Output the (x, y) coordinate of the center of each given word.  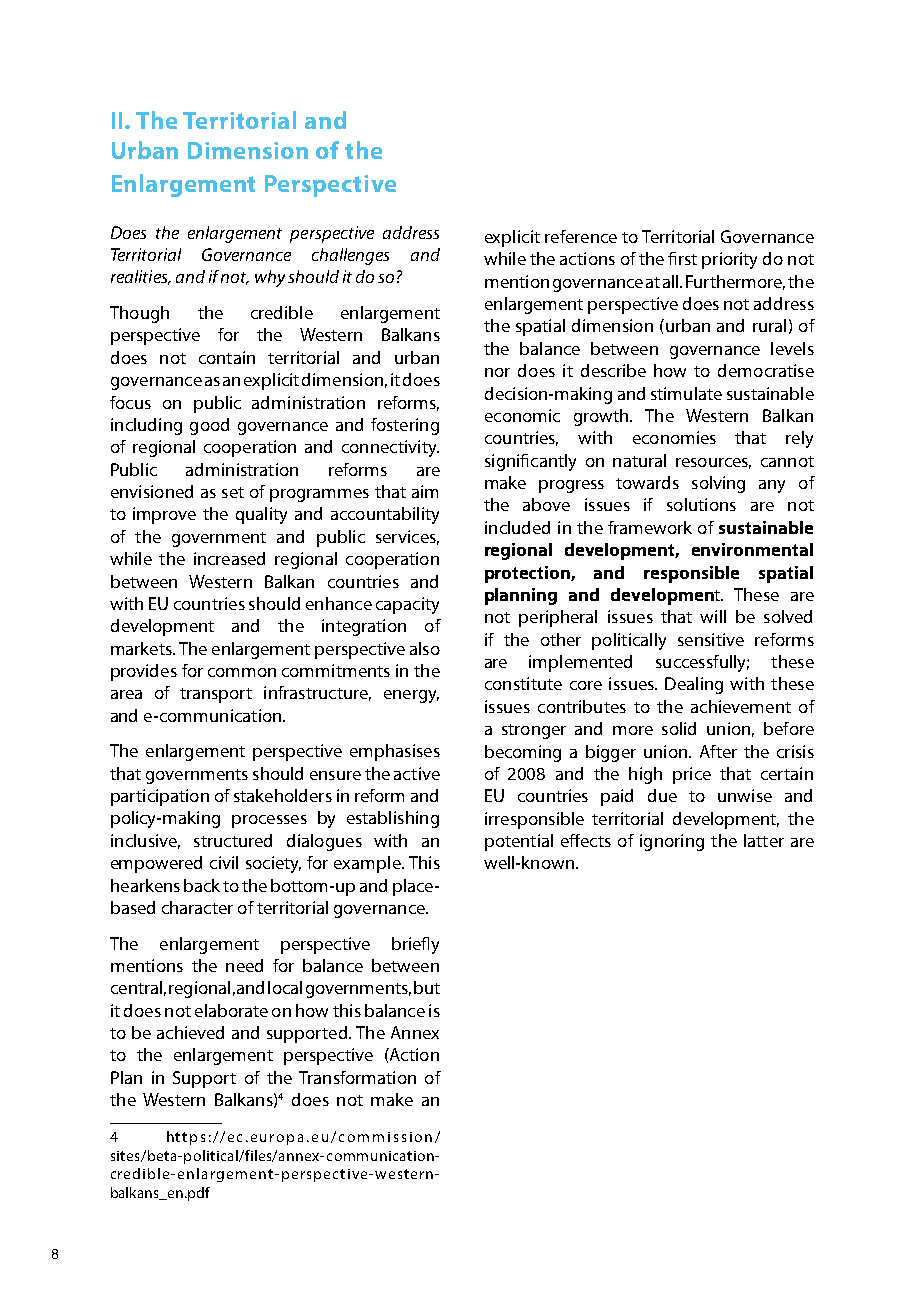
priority (729, 260)
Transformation (357, 1077)
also (425, 648)
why (270, 278)
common (242, 672)
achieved (190, 1032)
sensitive (711, 639)
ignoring (672, 842)
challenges (350, 256)
